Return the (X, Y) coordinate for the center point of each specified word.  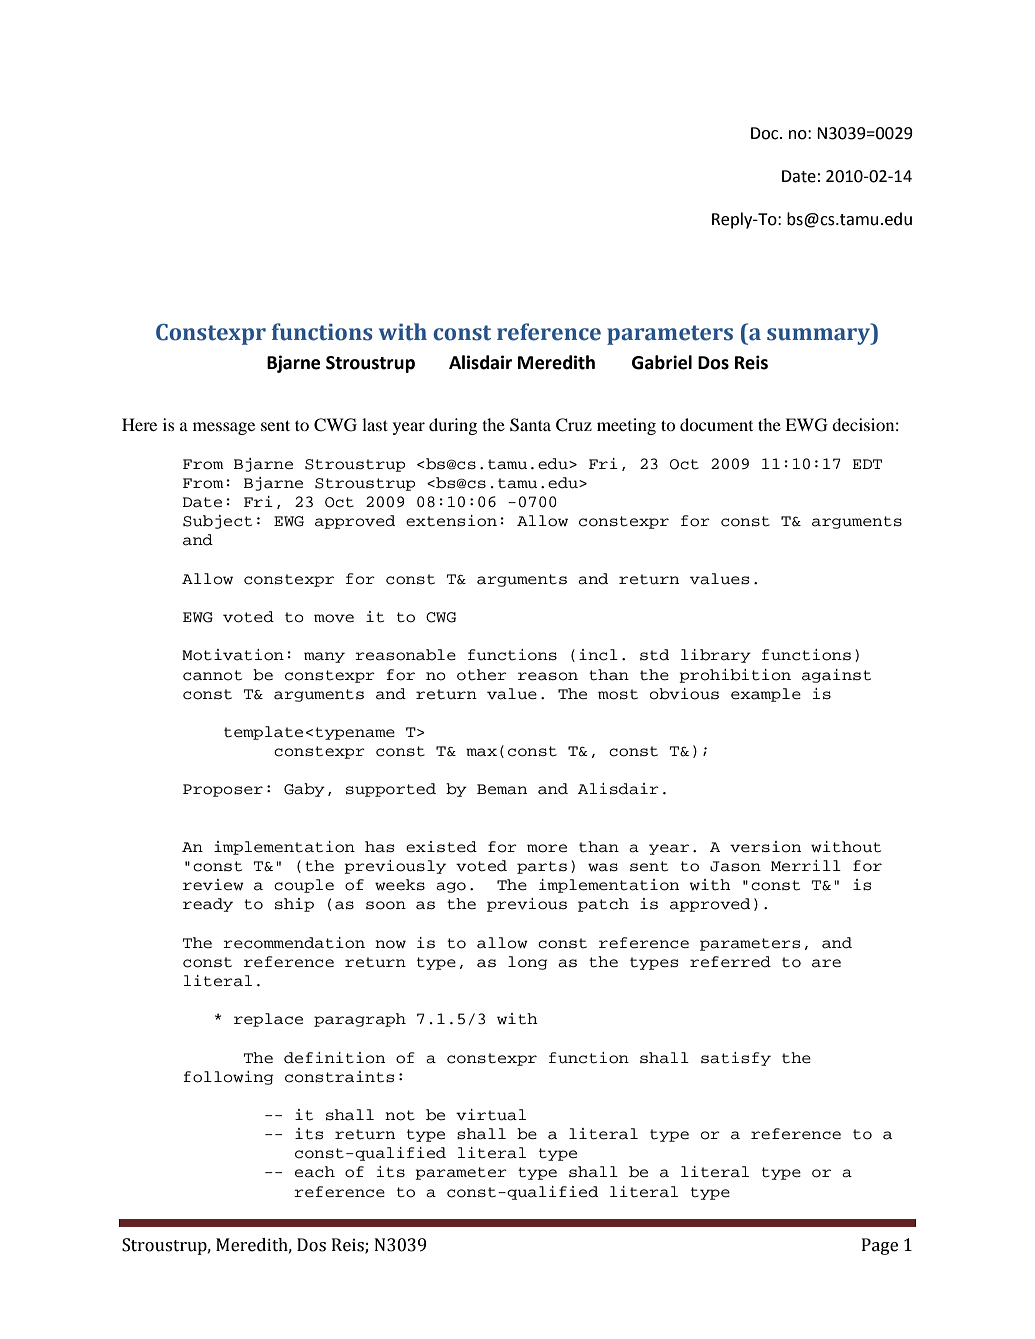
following (228, 1078)
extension (451, 521)
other (482, 675)
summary (820, 336)
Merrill (806, 865)
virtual (491, 1115)
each (315, 1172)
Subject (217, 522)
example (766, 695)
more (547, 848)
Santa (530, 425)
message (224, 428)
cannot (212, 675)
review (213, 884)
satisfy (736, 1059)
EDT (867, 464)
